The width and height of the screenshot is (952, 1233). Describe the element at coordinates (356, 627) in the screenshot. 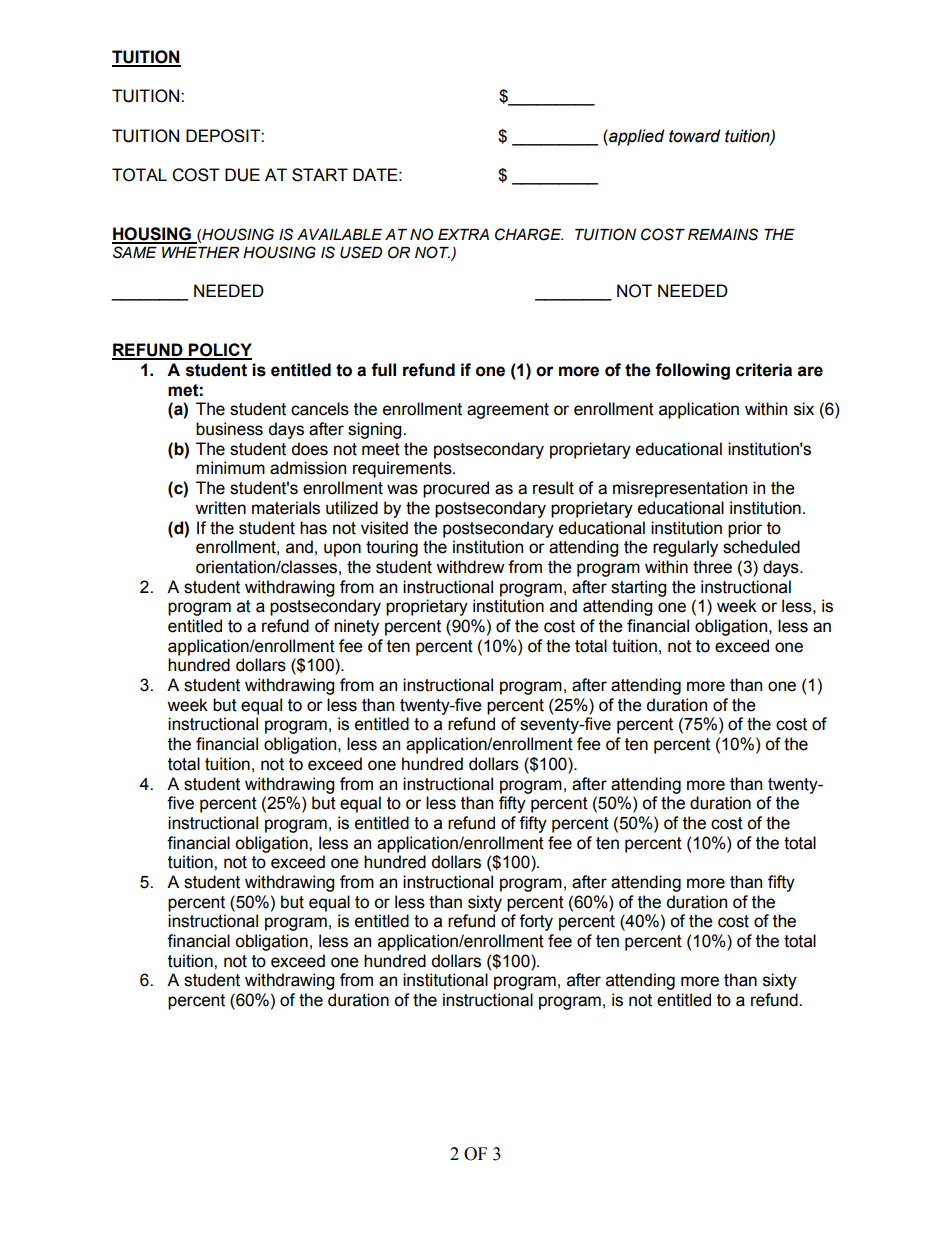

I see `ninety` at that location.
